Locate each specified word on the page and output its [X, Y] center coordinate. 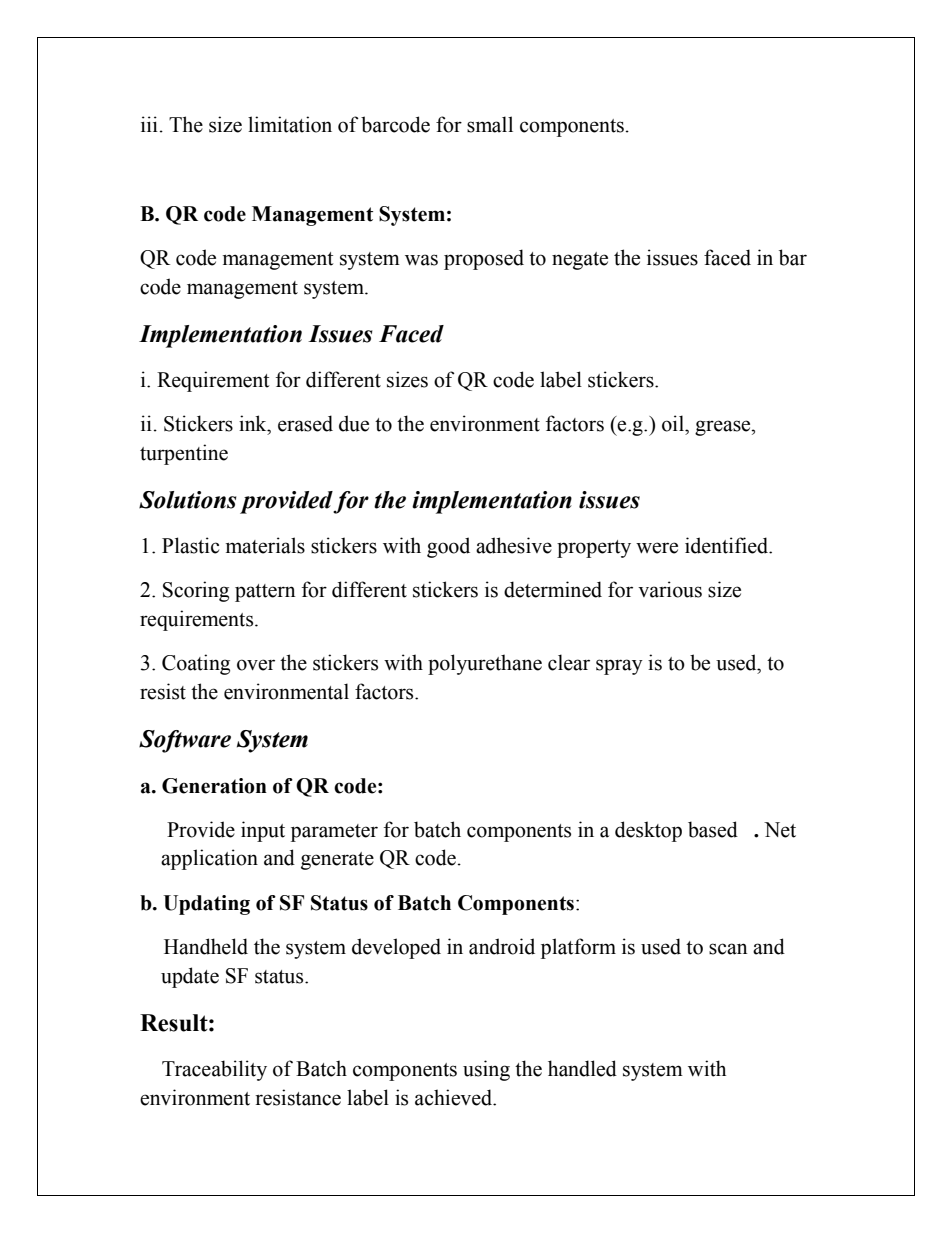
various [670, 589]
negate [580, 261]
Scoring [196, 591]
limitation [290, 124]
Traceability [214, 1070]
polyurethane [485, 664]
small [490, 124]
